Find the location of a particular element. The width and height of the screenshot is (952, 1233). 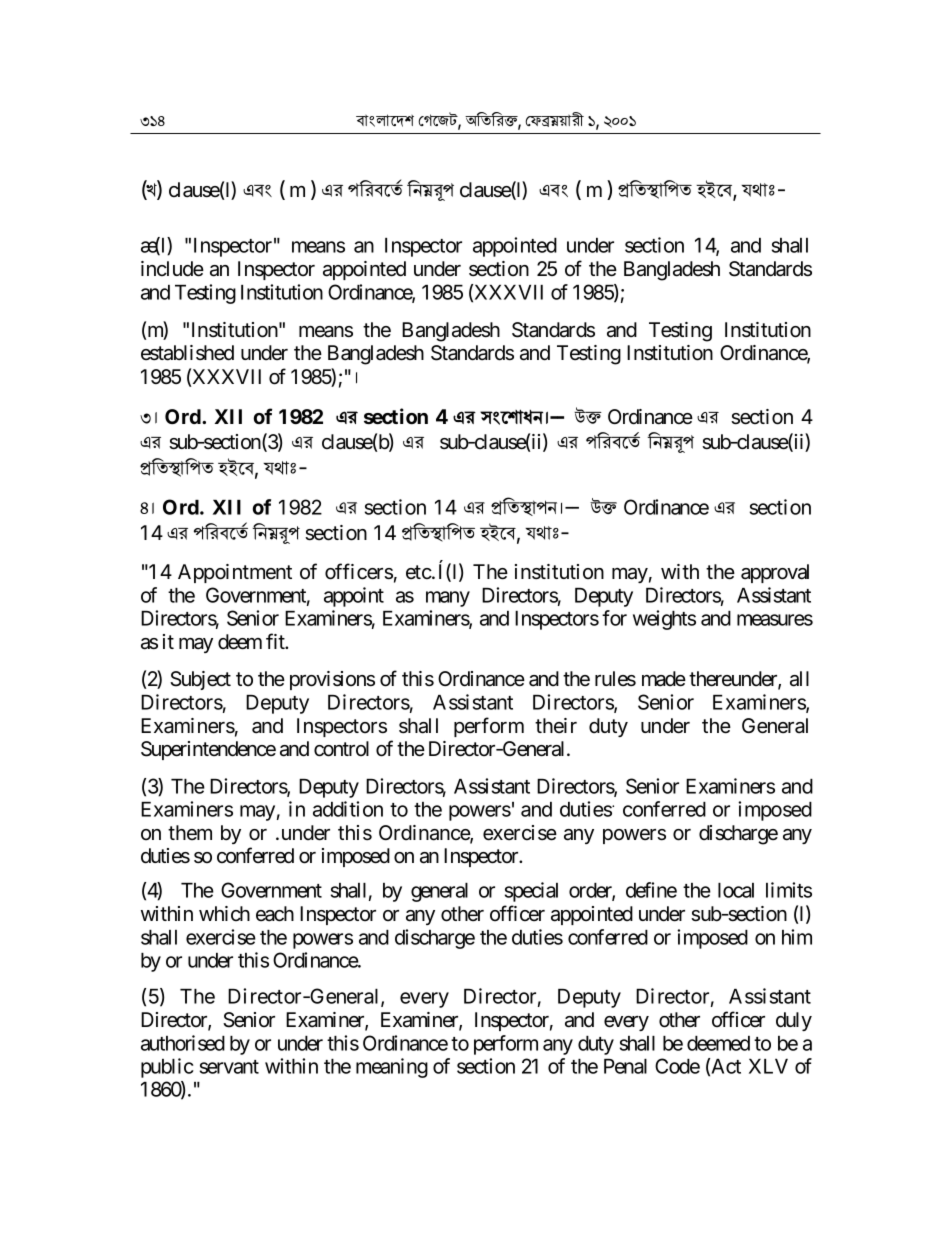

approval is located at coordinates (775, 573).
